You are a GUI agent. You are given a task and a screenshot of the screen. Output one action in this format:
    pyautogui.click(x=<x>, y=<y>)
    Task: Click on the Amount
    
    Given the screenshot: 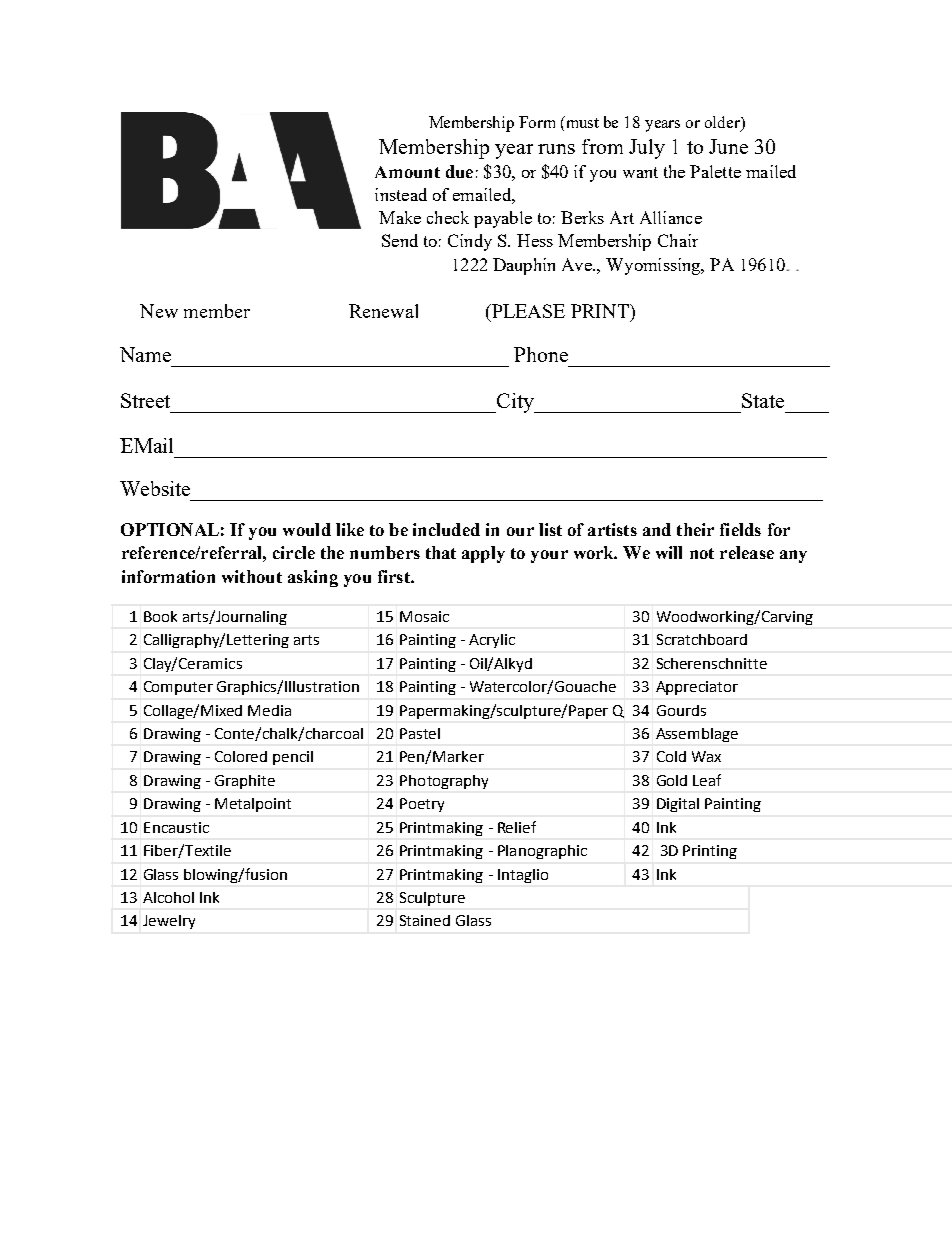 What is the action you would take?
    pyautogui.click(x=407, y=172)
